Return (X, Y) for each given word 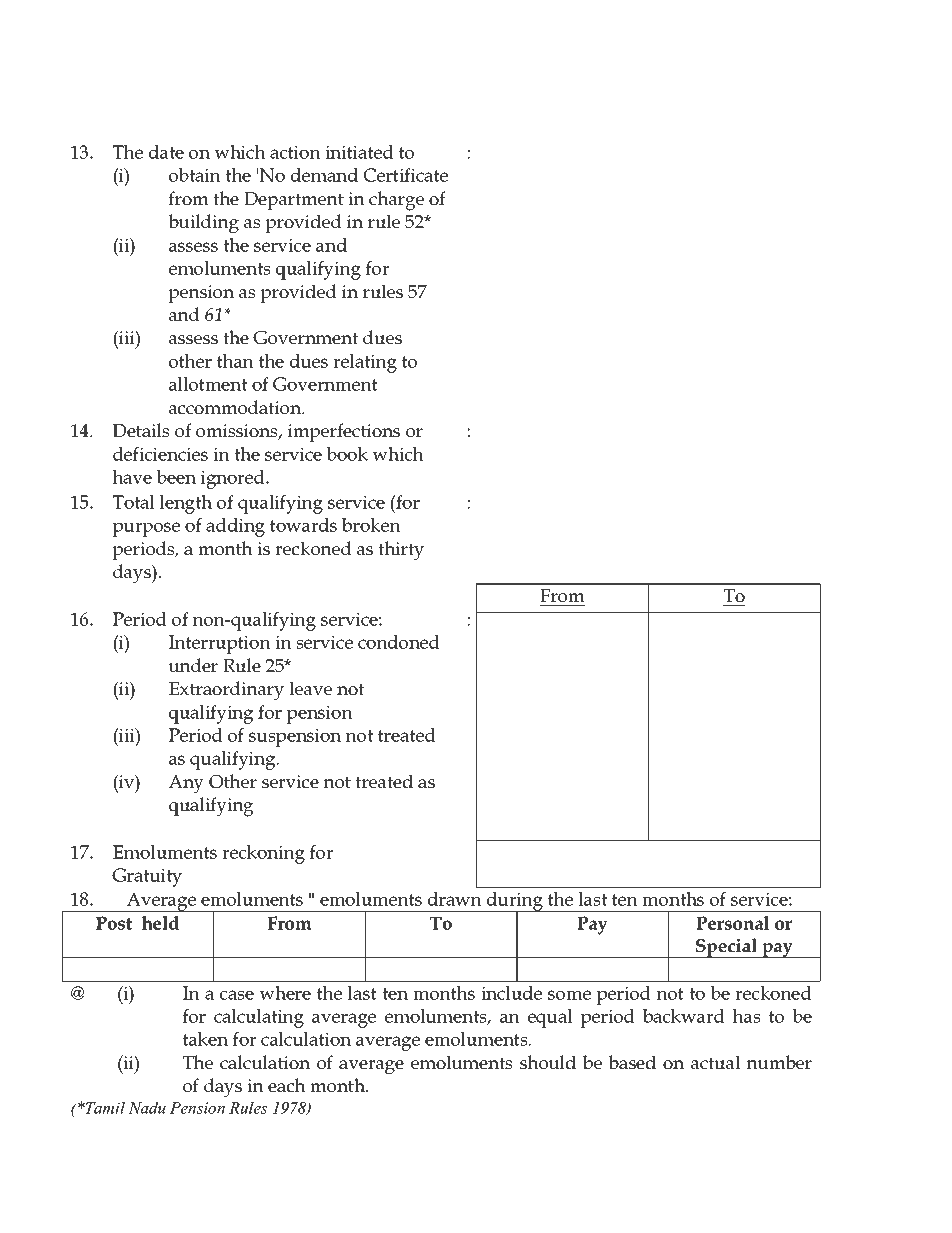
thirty (401, 551)
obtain (195, 175)
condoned (399, 642)
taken (205, 1039)
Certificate (405, 175)
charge (396, 201)
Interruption (220, 644)
